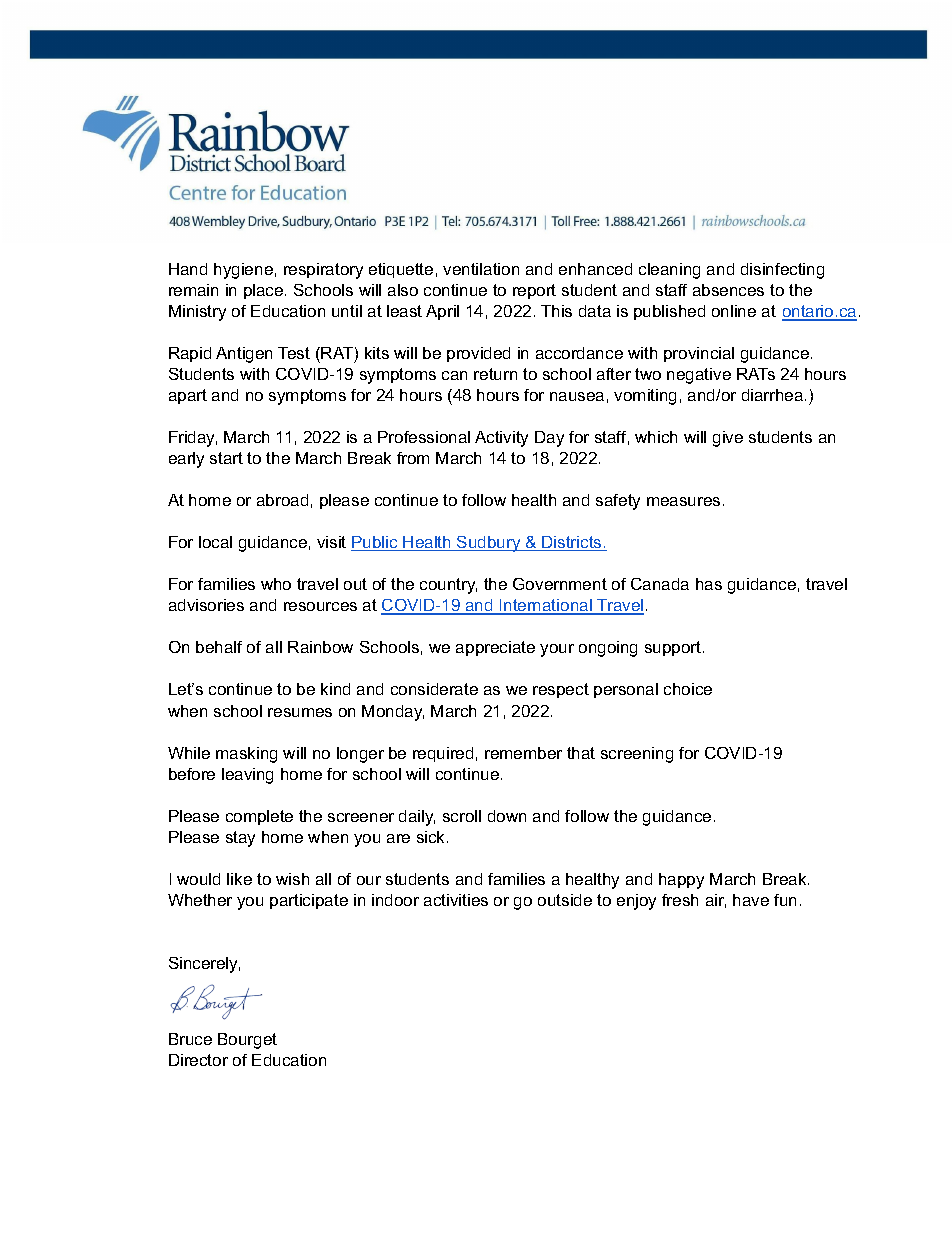 The image size is (952, 1233). I want to click on ventilation, so click(481, 269).
